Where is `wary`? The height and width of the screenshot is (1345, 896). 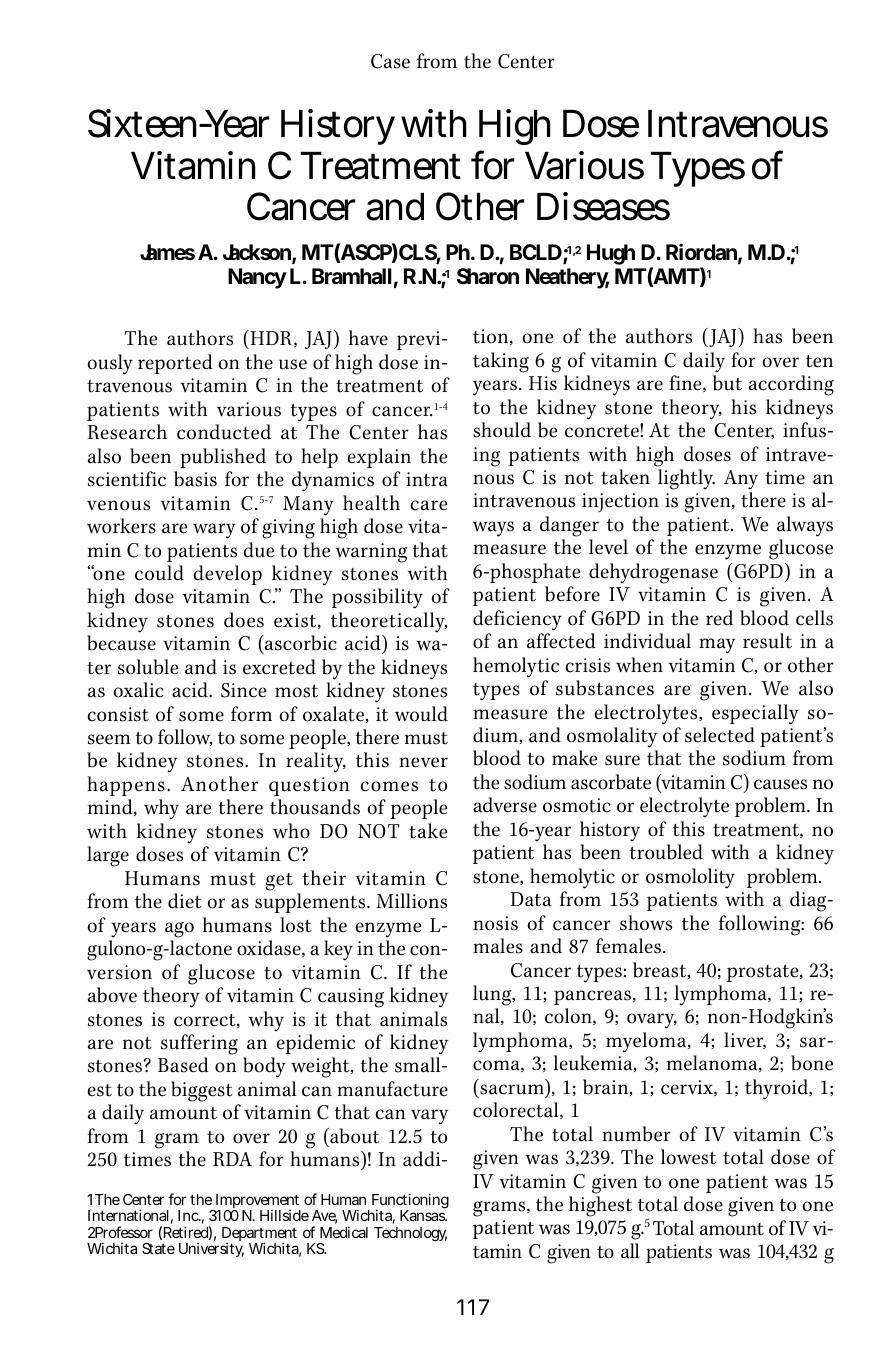
wary is located at coordinates (214, 531).
